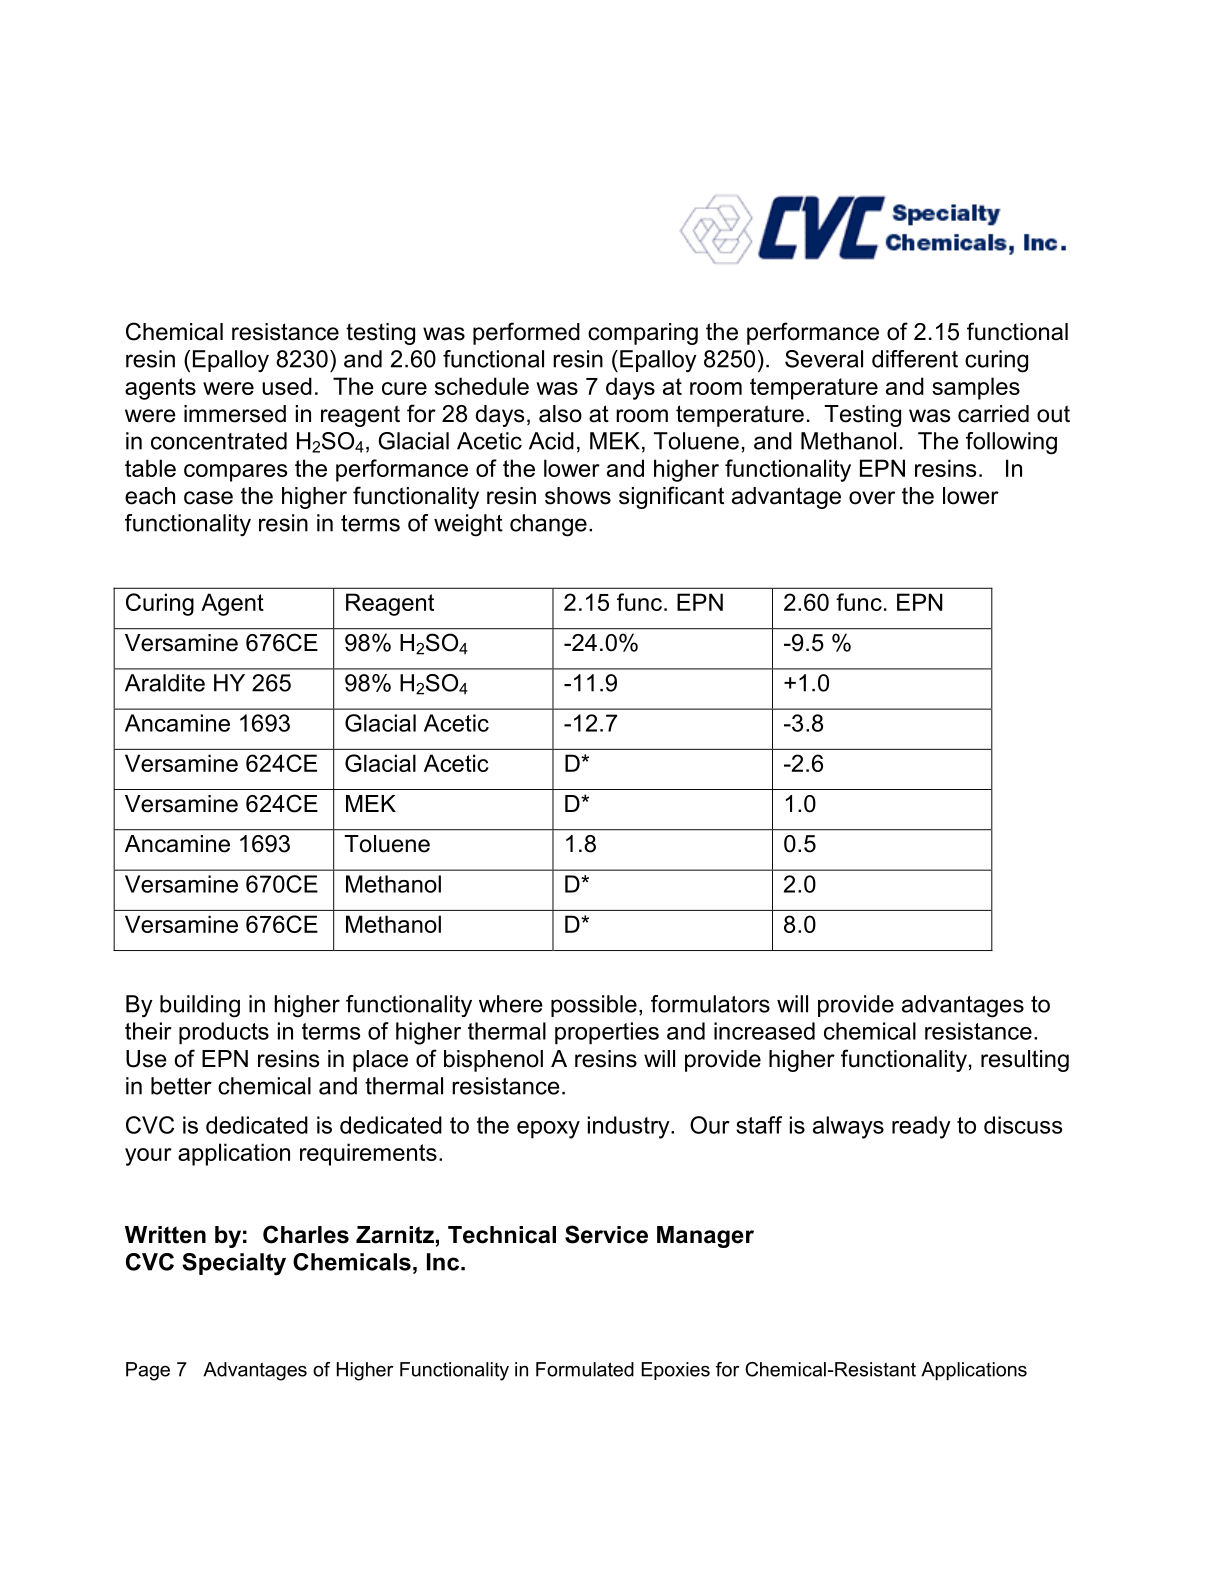  Describe the element at coordinates (872, 498) in the page. I see `over` at that location.
